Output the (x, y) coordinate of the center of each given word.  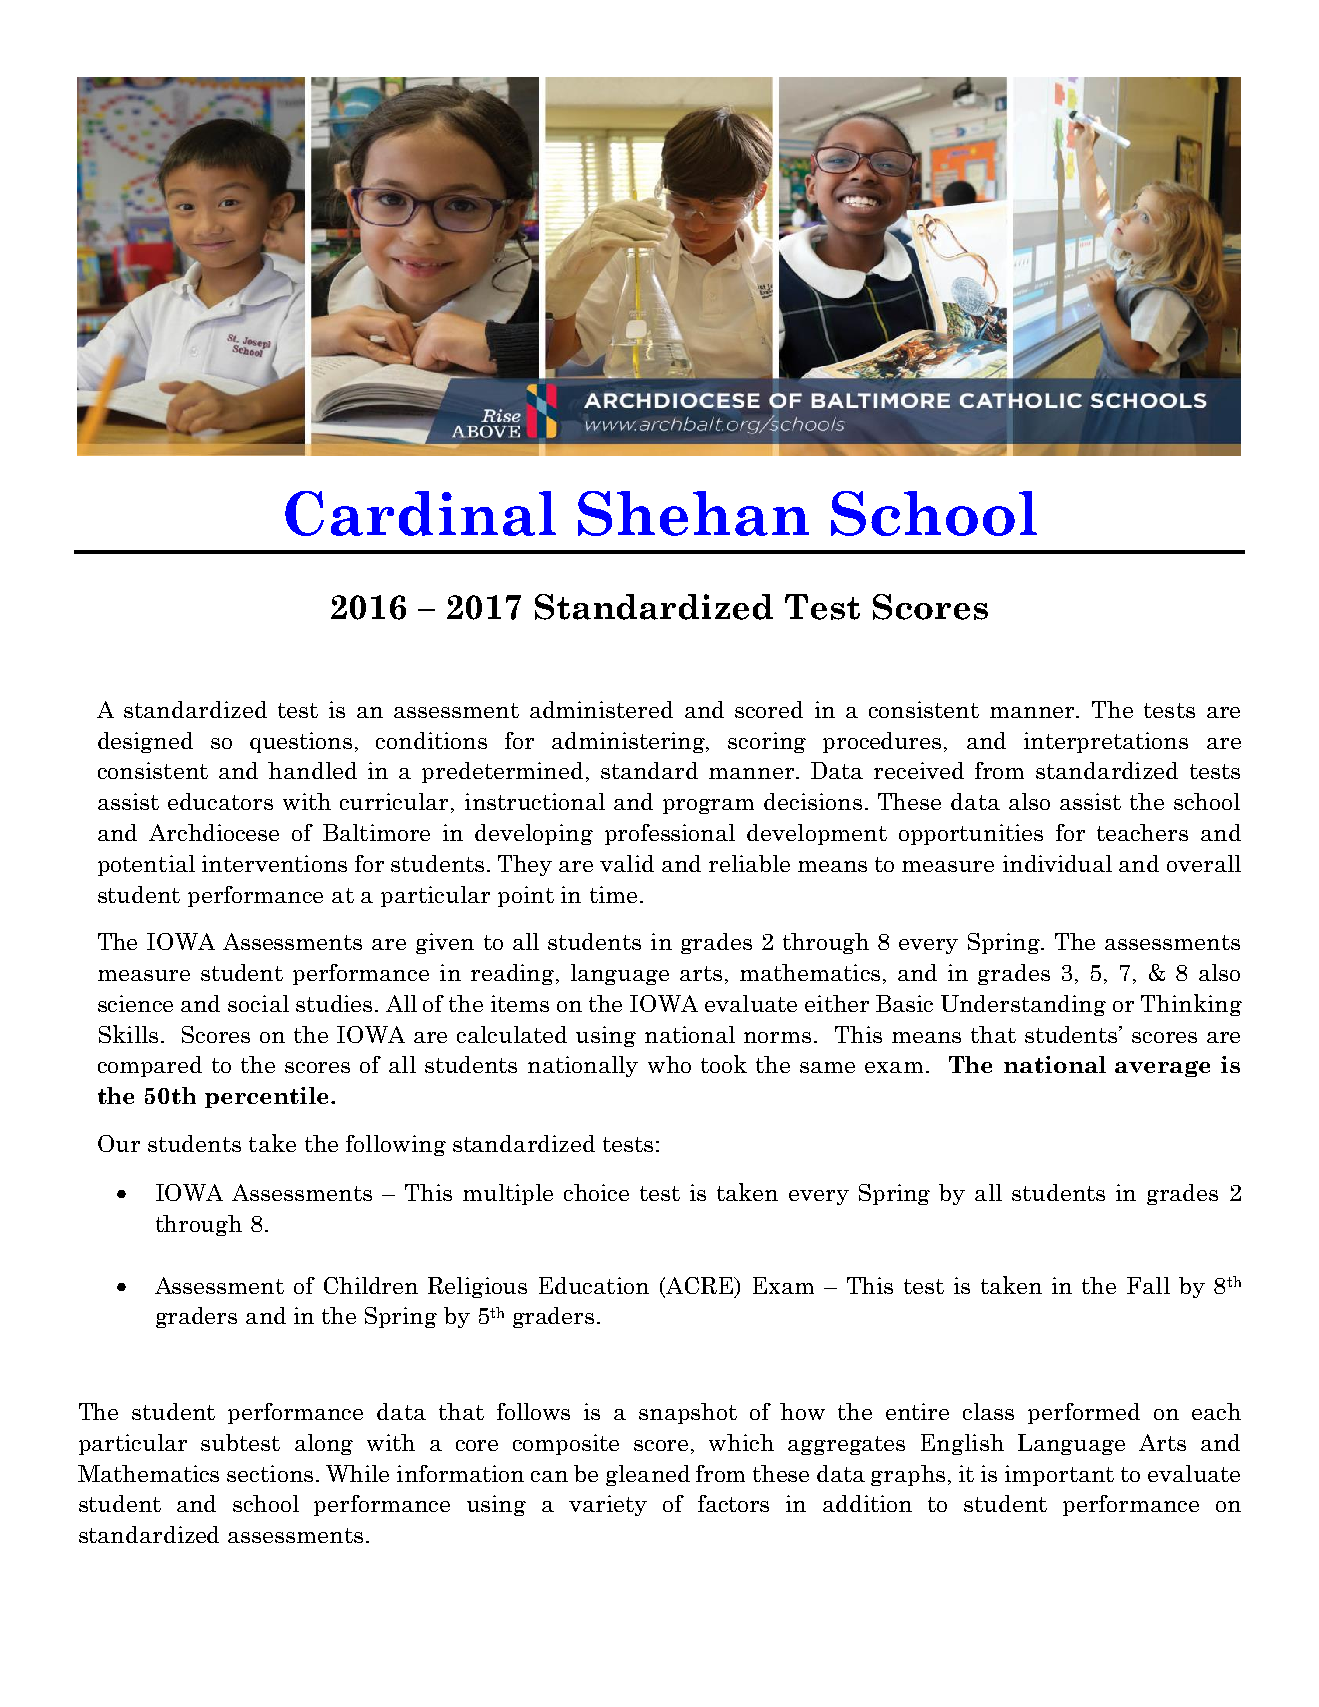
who (669, 1064)
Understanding (1023, 1005)
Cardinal (420, 513)
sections (270, 1473)
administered (601, 709)
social (258, 1003)
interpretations (1106, 742)
